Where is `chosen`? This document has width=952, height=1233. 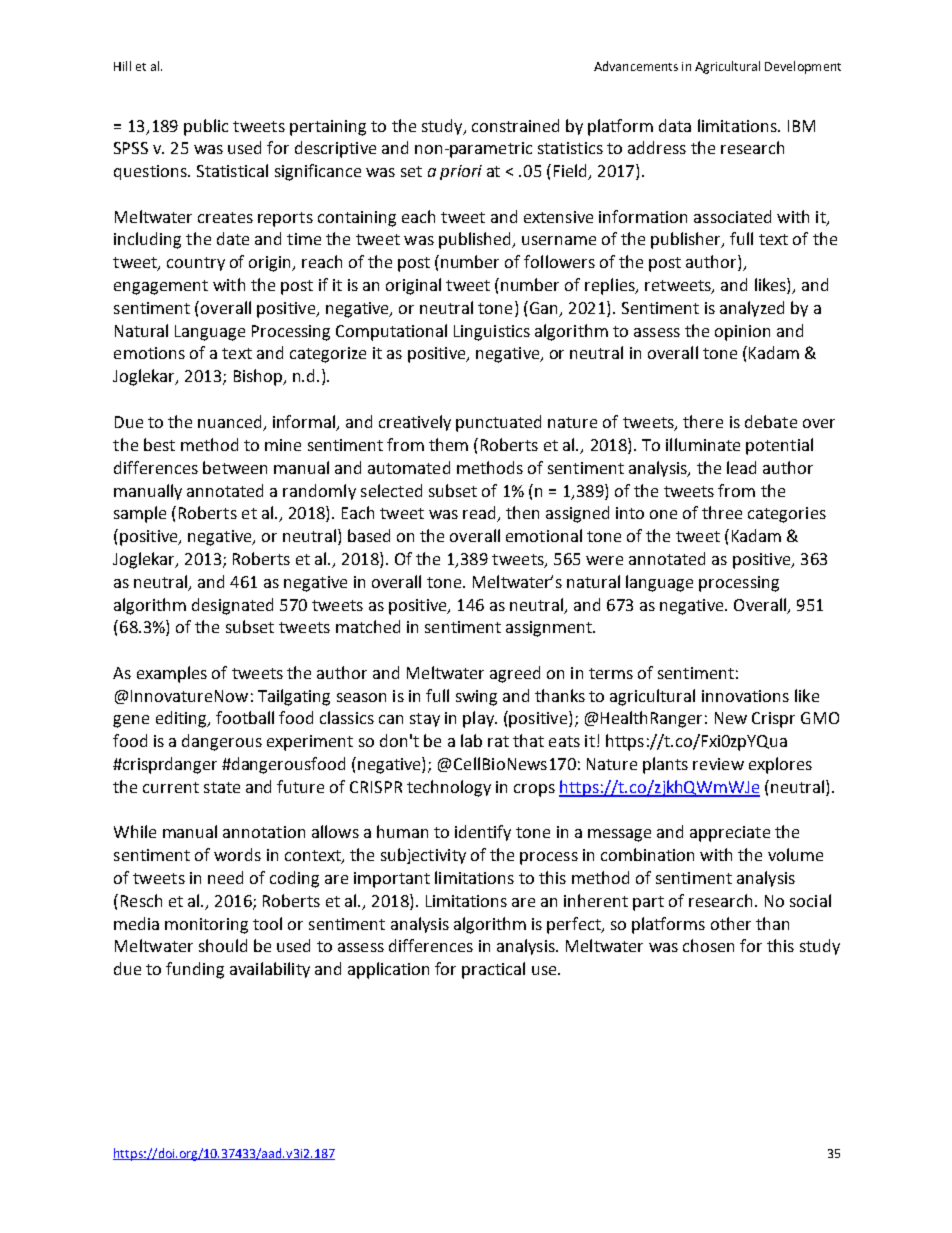 chosen is located at coordinates (708, 945).
